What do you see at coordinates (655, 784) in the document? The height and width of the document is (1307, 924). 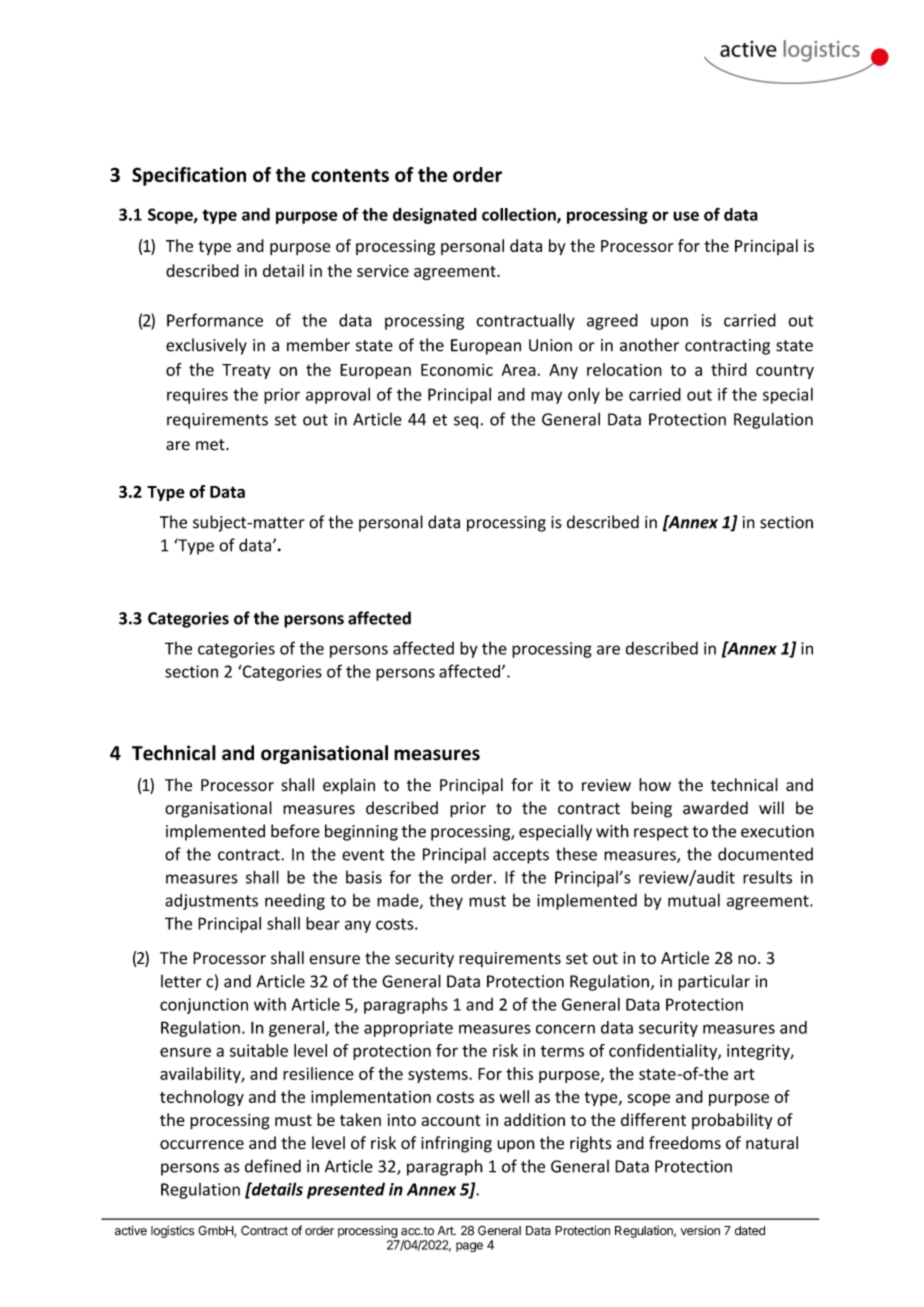 I see `how` at bounding box center [655, 784].
